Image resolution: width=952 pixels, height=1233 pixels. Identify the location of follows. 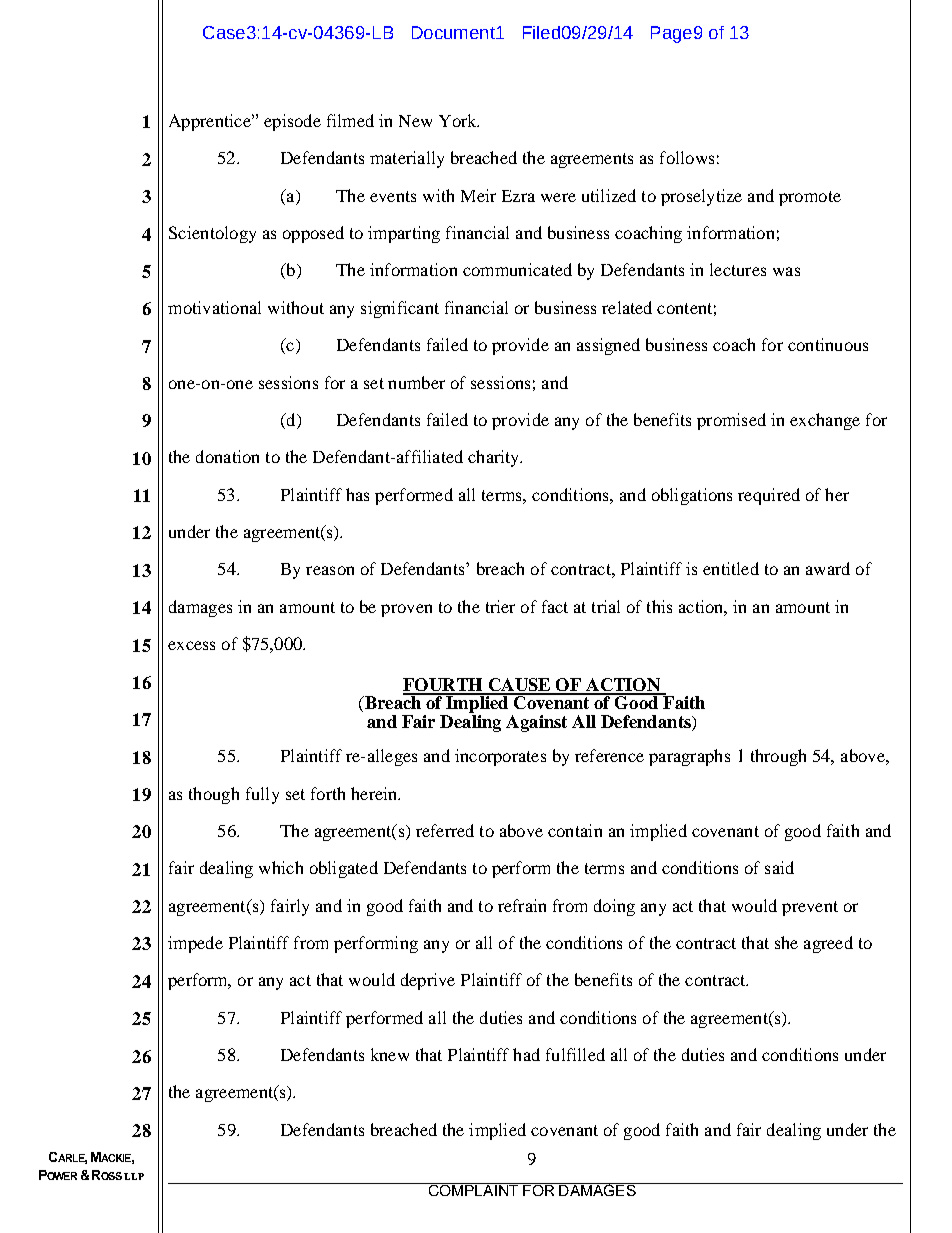
(687, 157).
